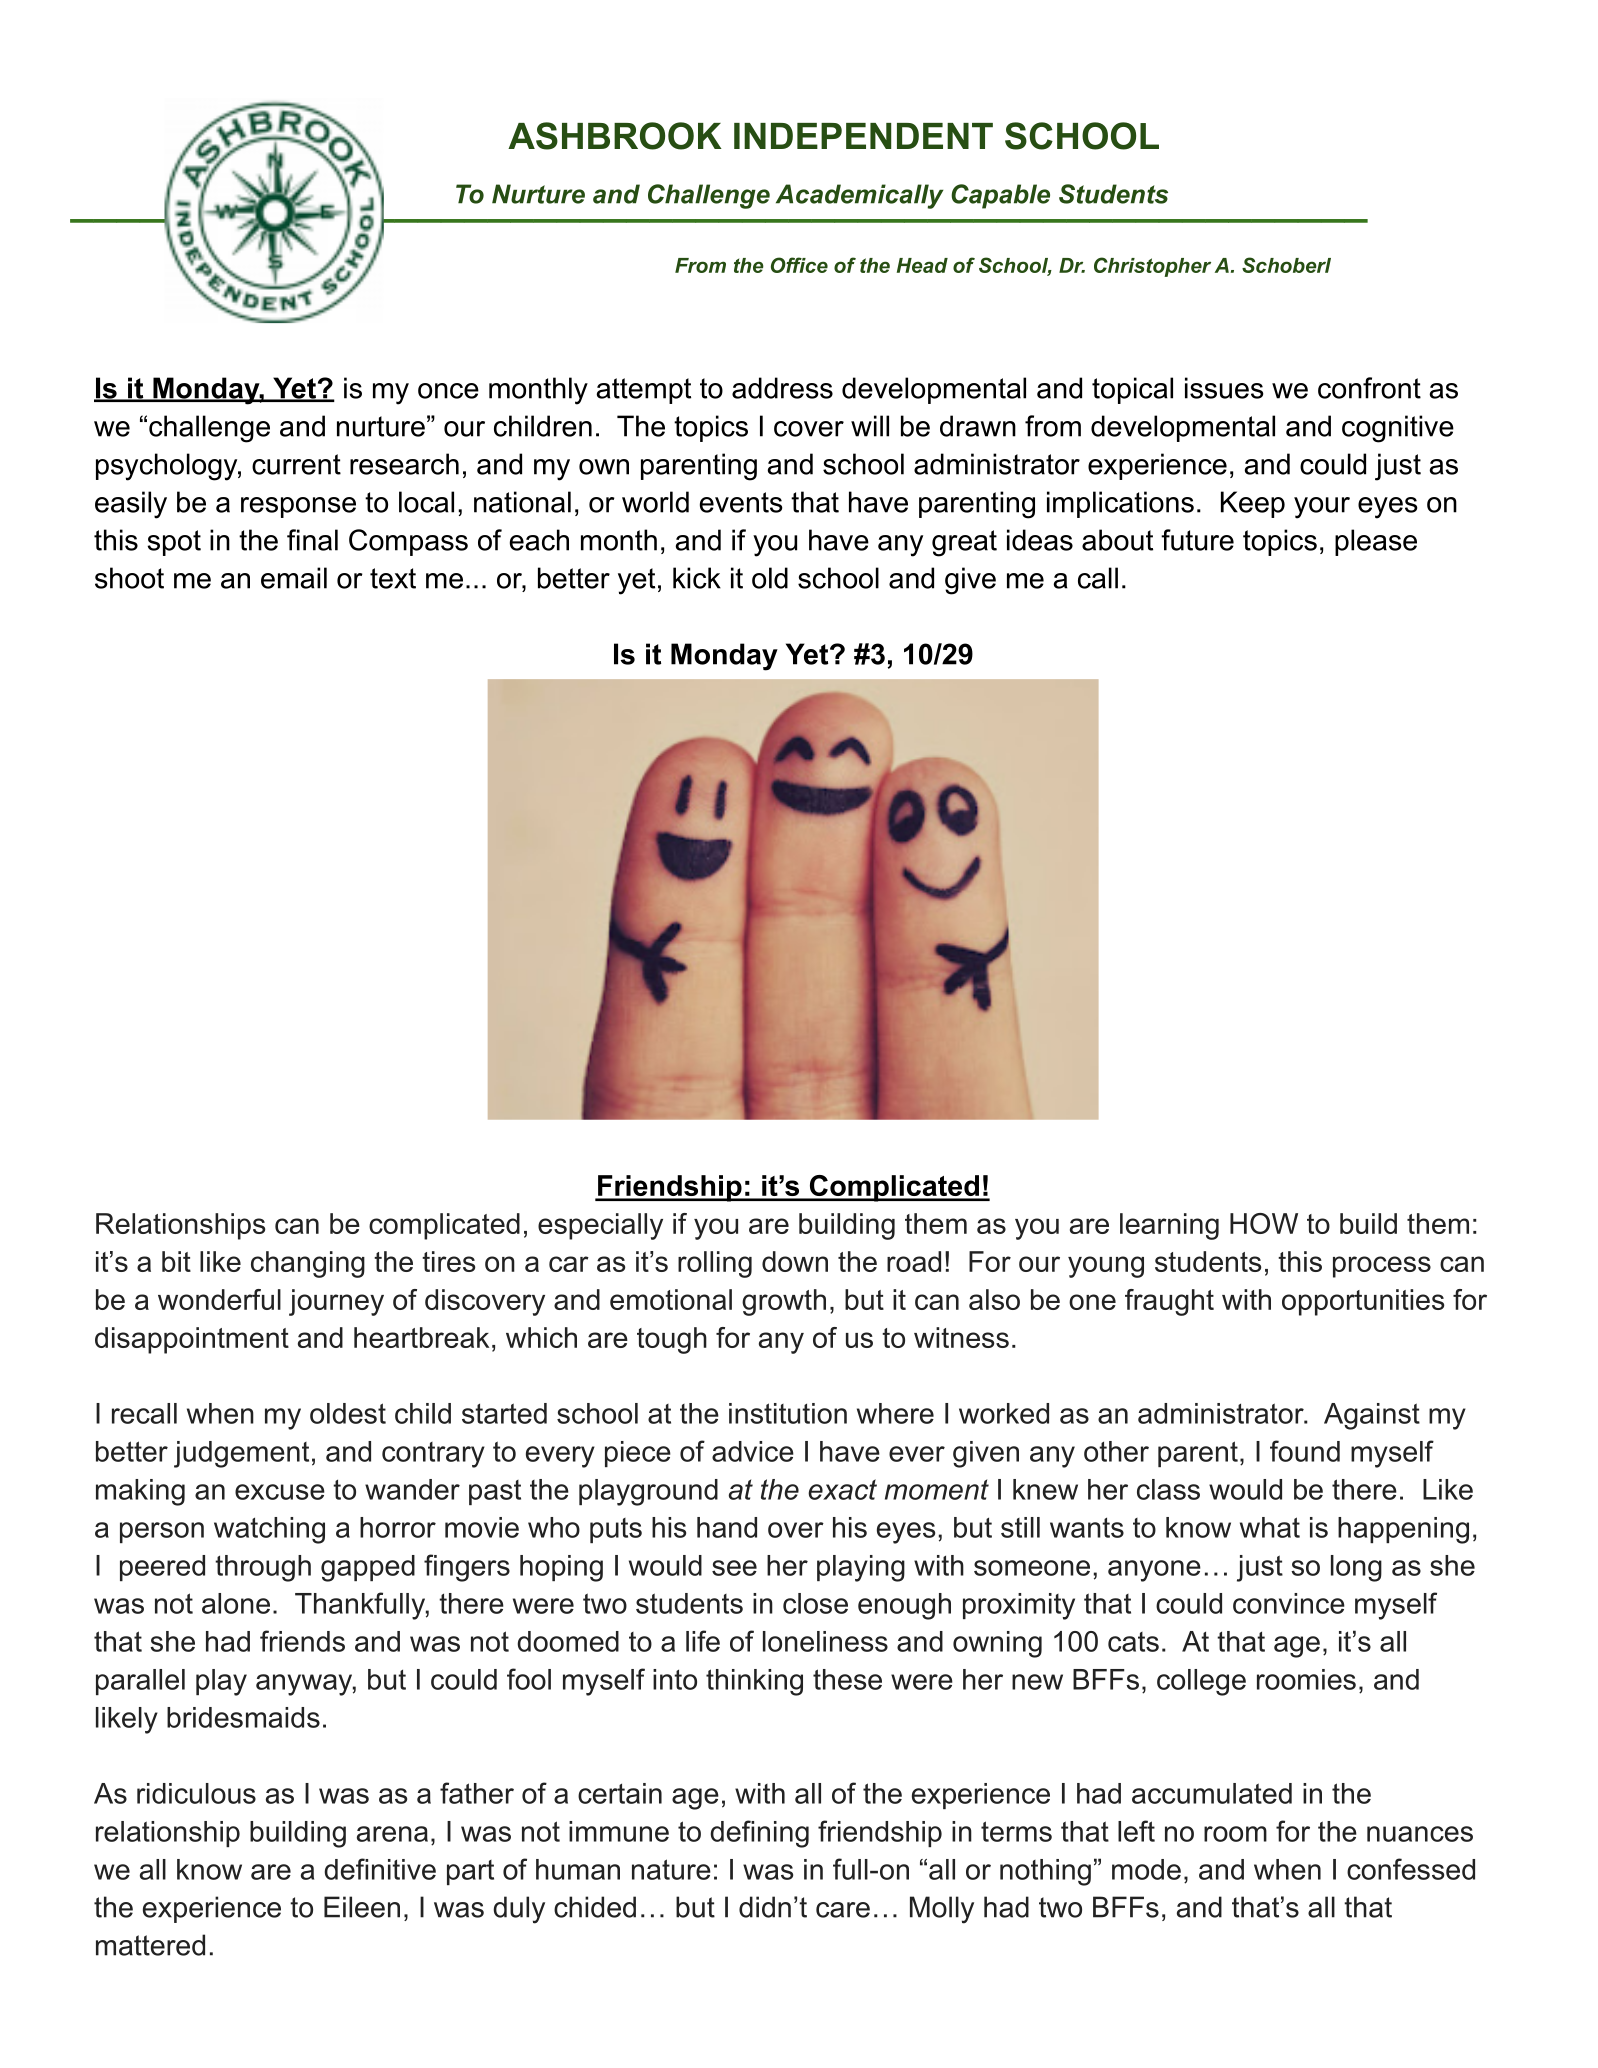 The image size is (1598, 2068). I want to click on changing, so click(308, 1264).
